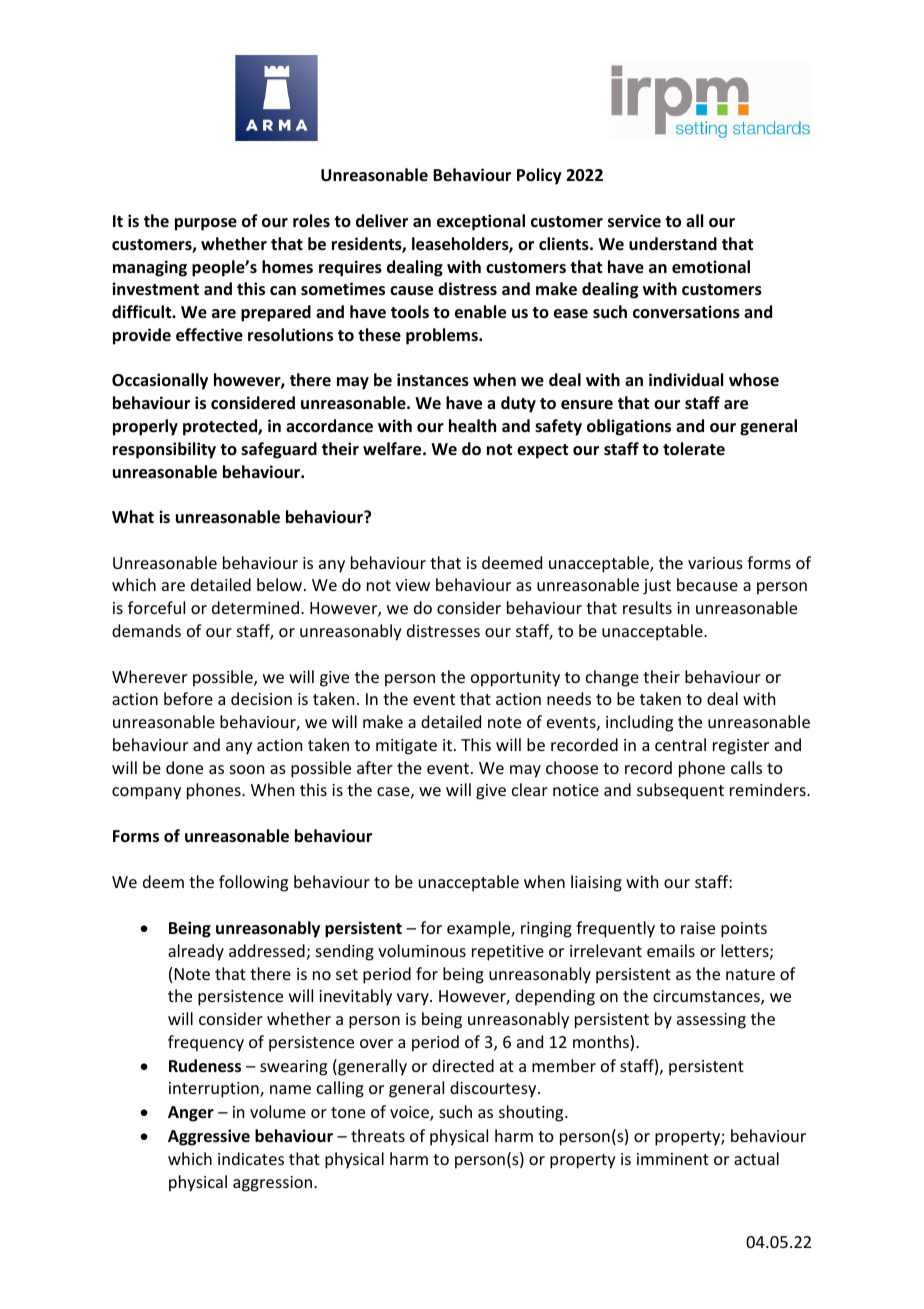 The height and width of the screenshot is (1309, 924). I want to click on subsequent, so click(680, 791).
